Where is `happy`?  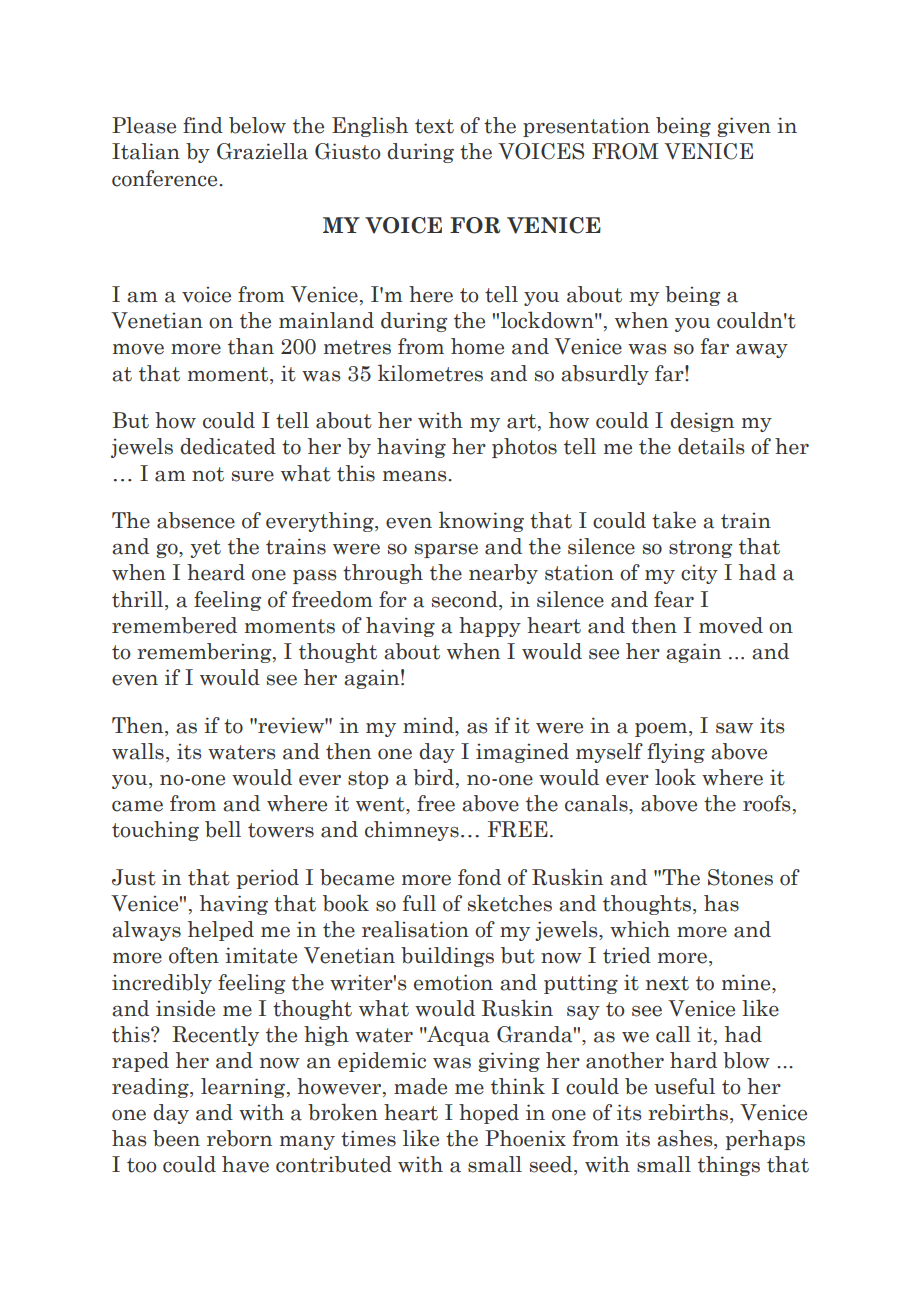 happy is located at coordinates (490, 627).
